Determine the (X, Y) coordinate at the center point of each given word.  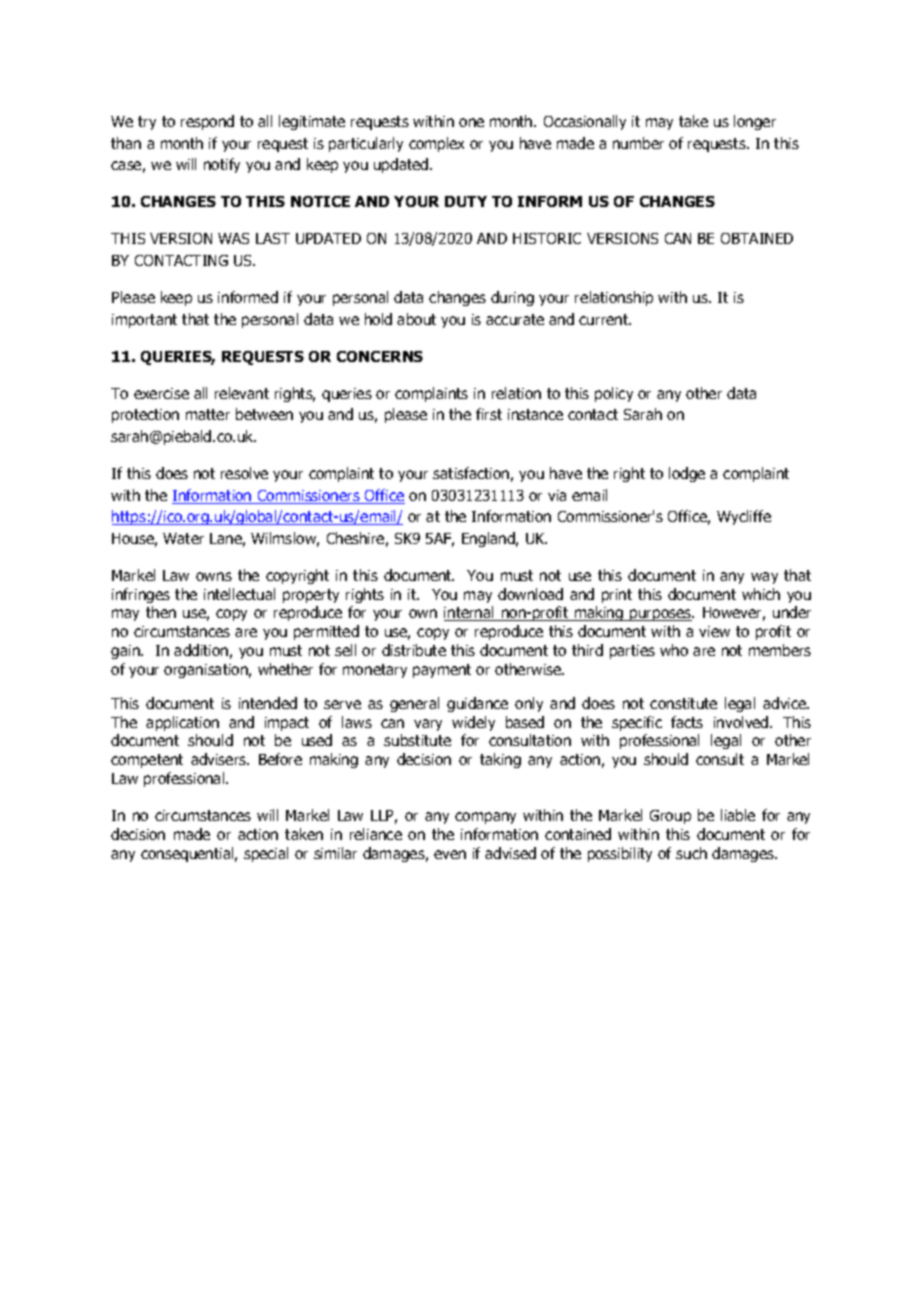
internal (470, 613)
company (485, 818)
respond (207, 122)
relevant (242, 393)
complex (436, 144)
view (714, 631)
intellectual (239, 594)
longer (755, 122)
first (489, 414)
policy (614, 394)
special (266, 854)
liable (738, 815)
